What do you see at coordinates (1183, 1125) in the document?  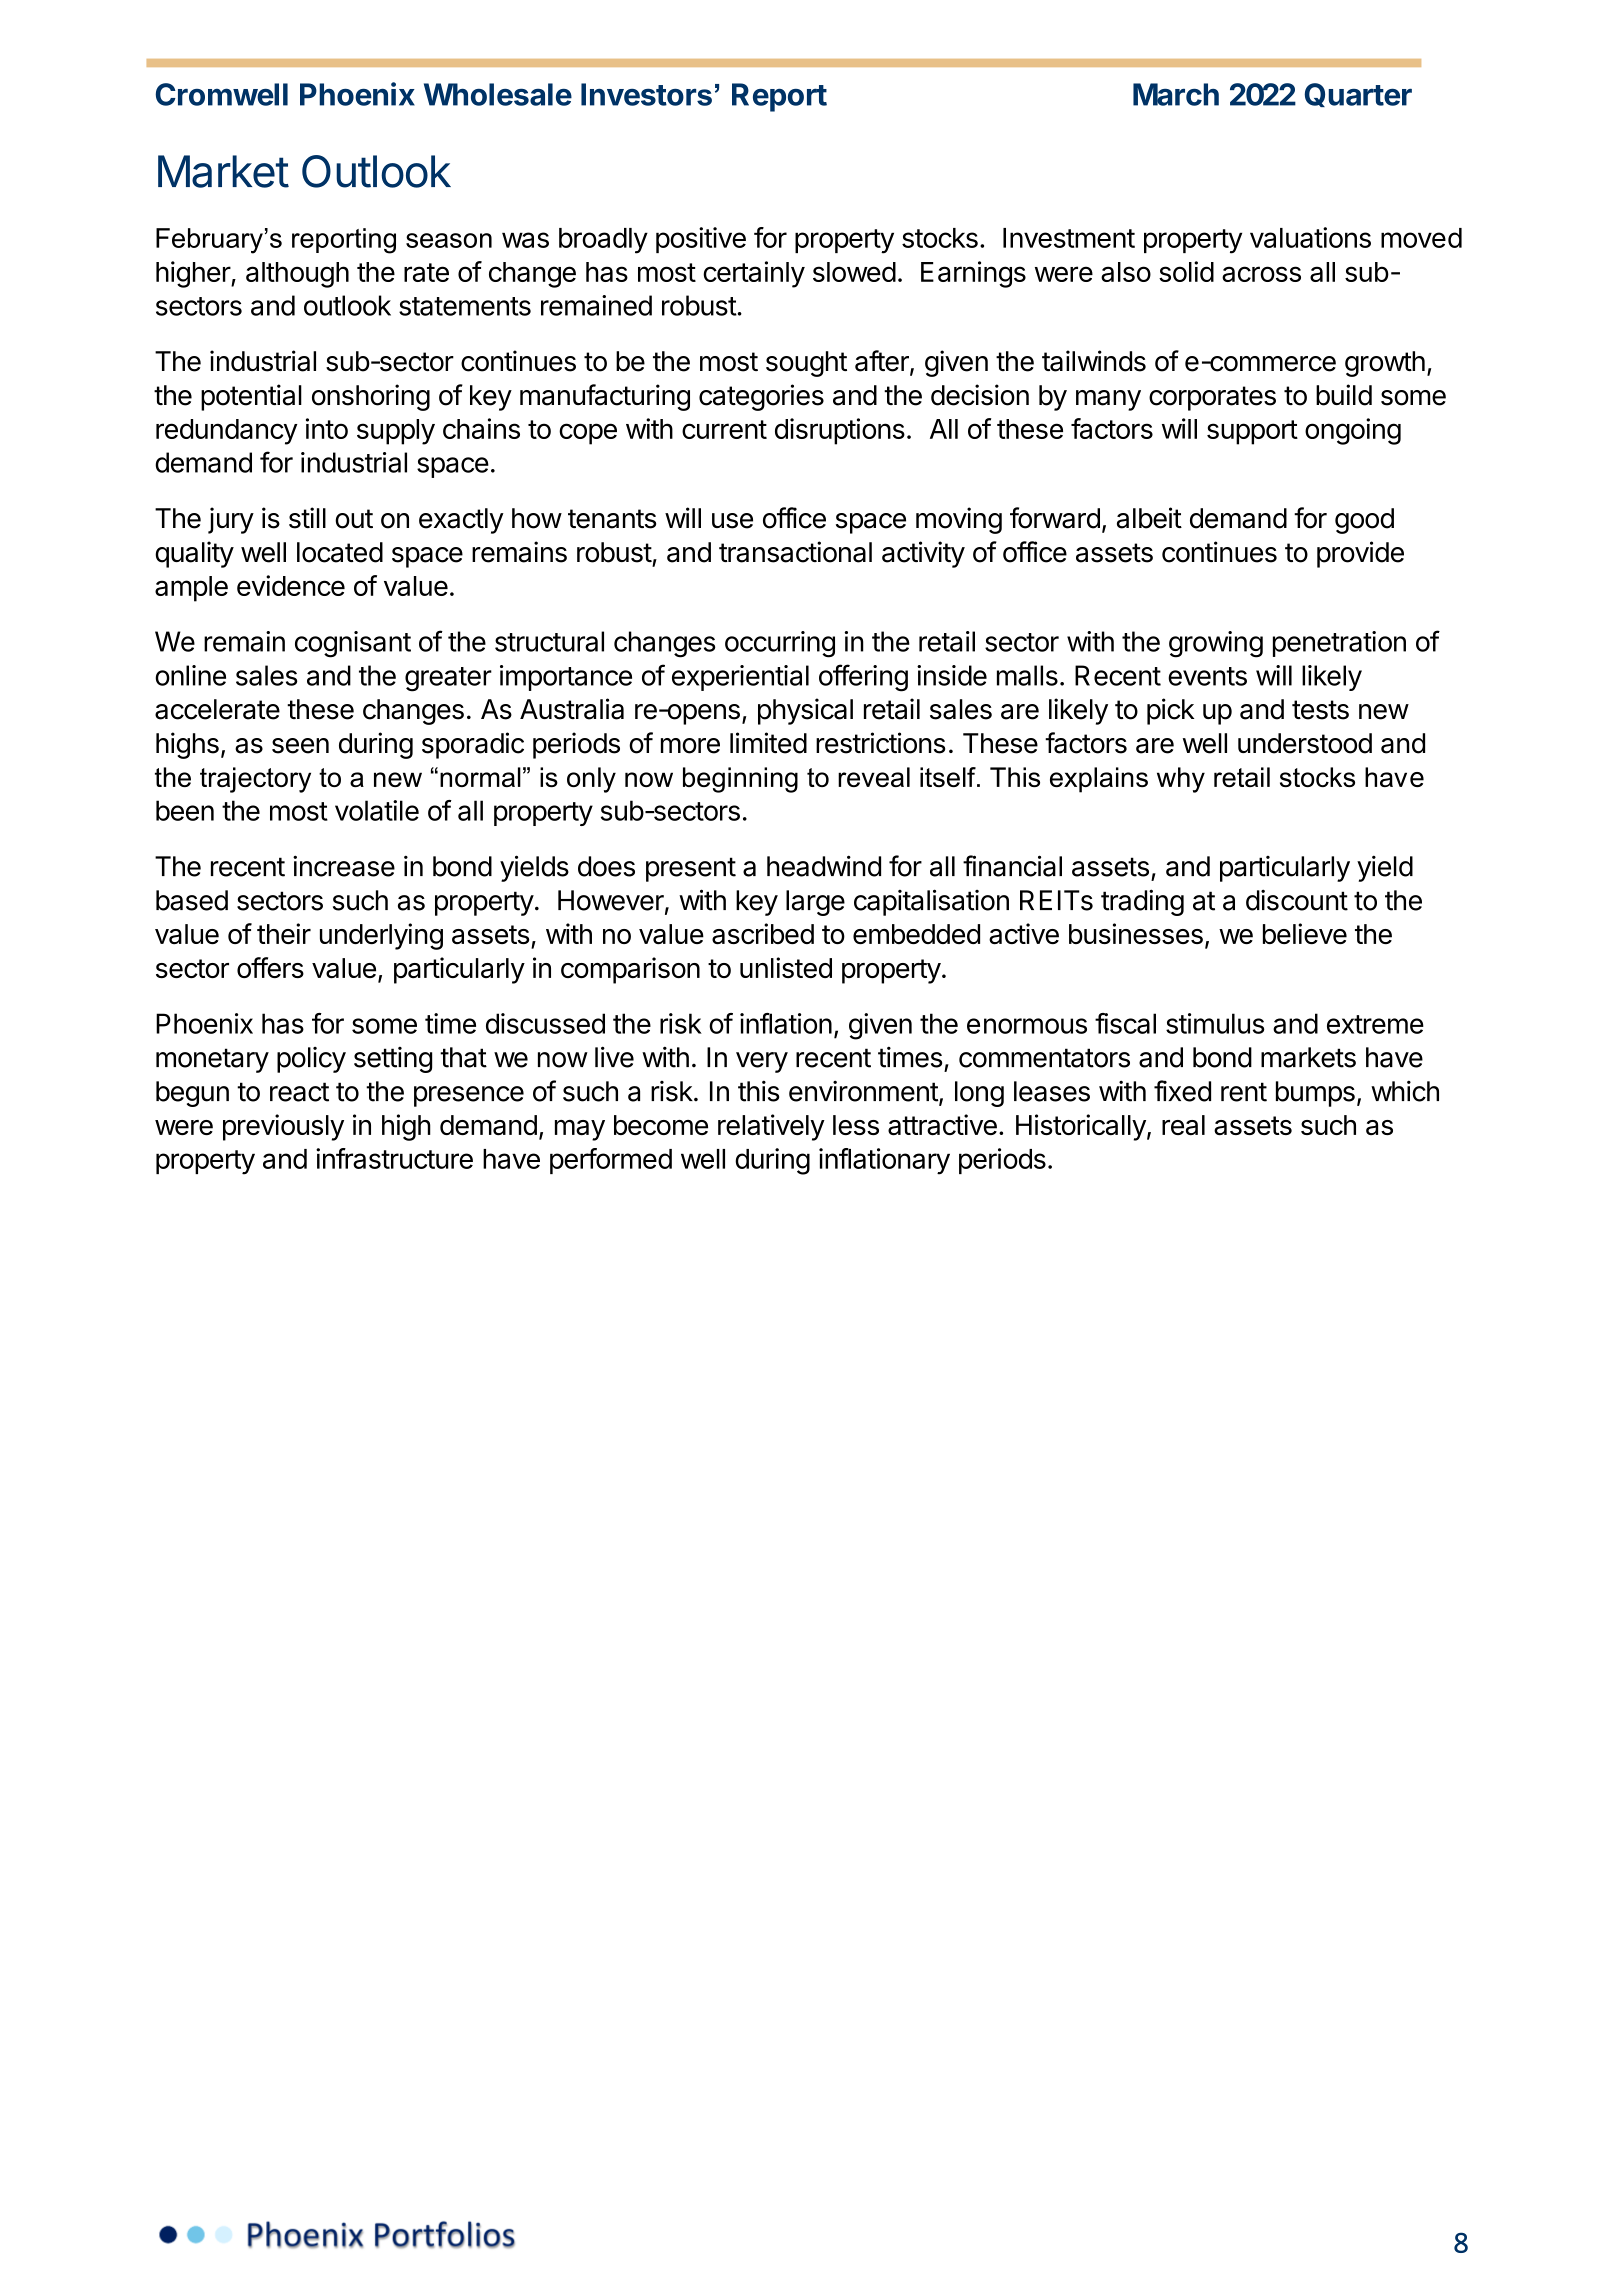 I see `real` at bounding box center [1183, 1125].
